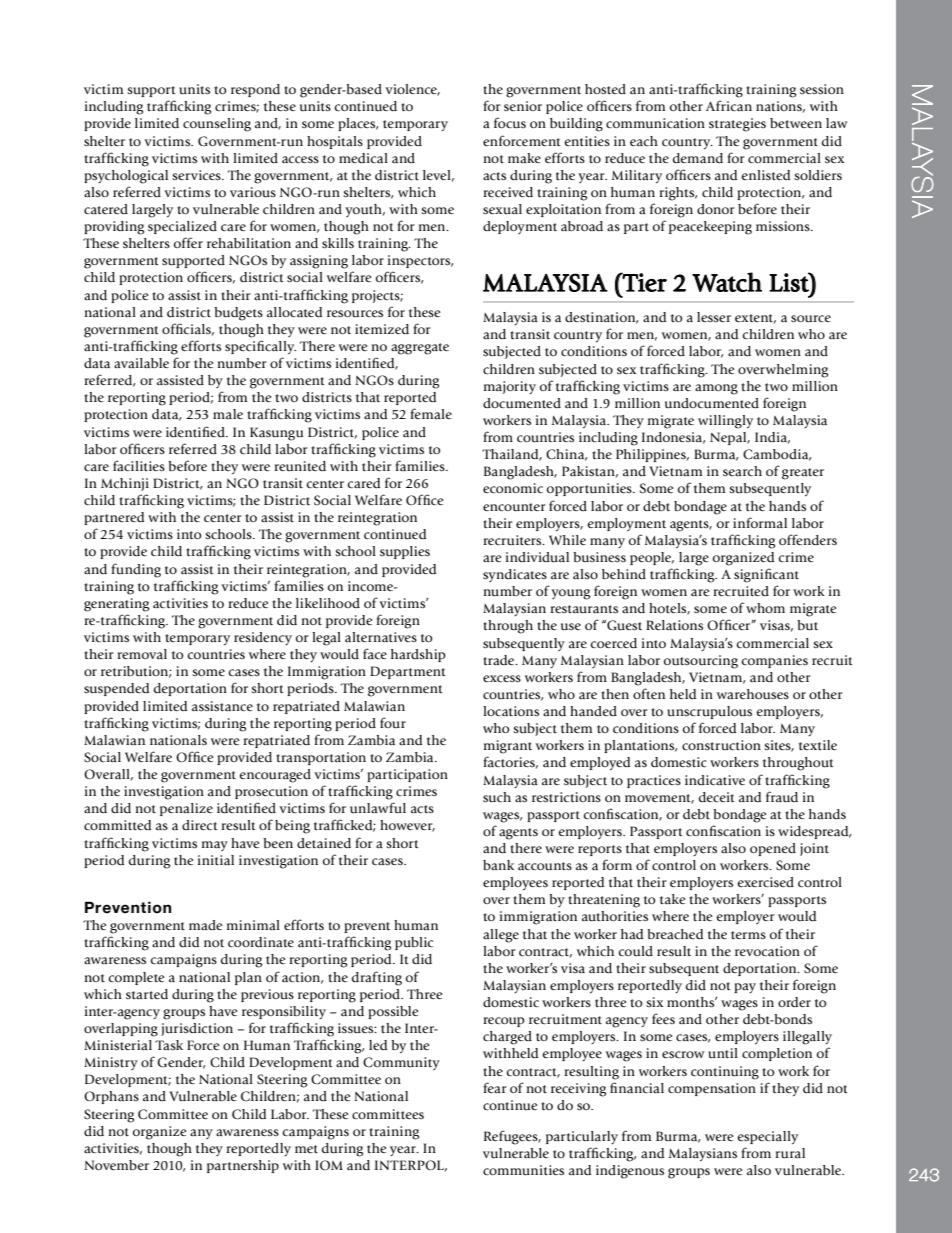 The height and width of the screenshot is (1233, 952). Describe the element at coordinates (717, 797) in the screenshot. I see `deceit` at that location.
